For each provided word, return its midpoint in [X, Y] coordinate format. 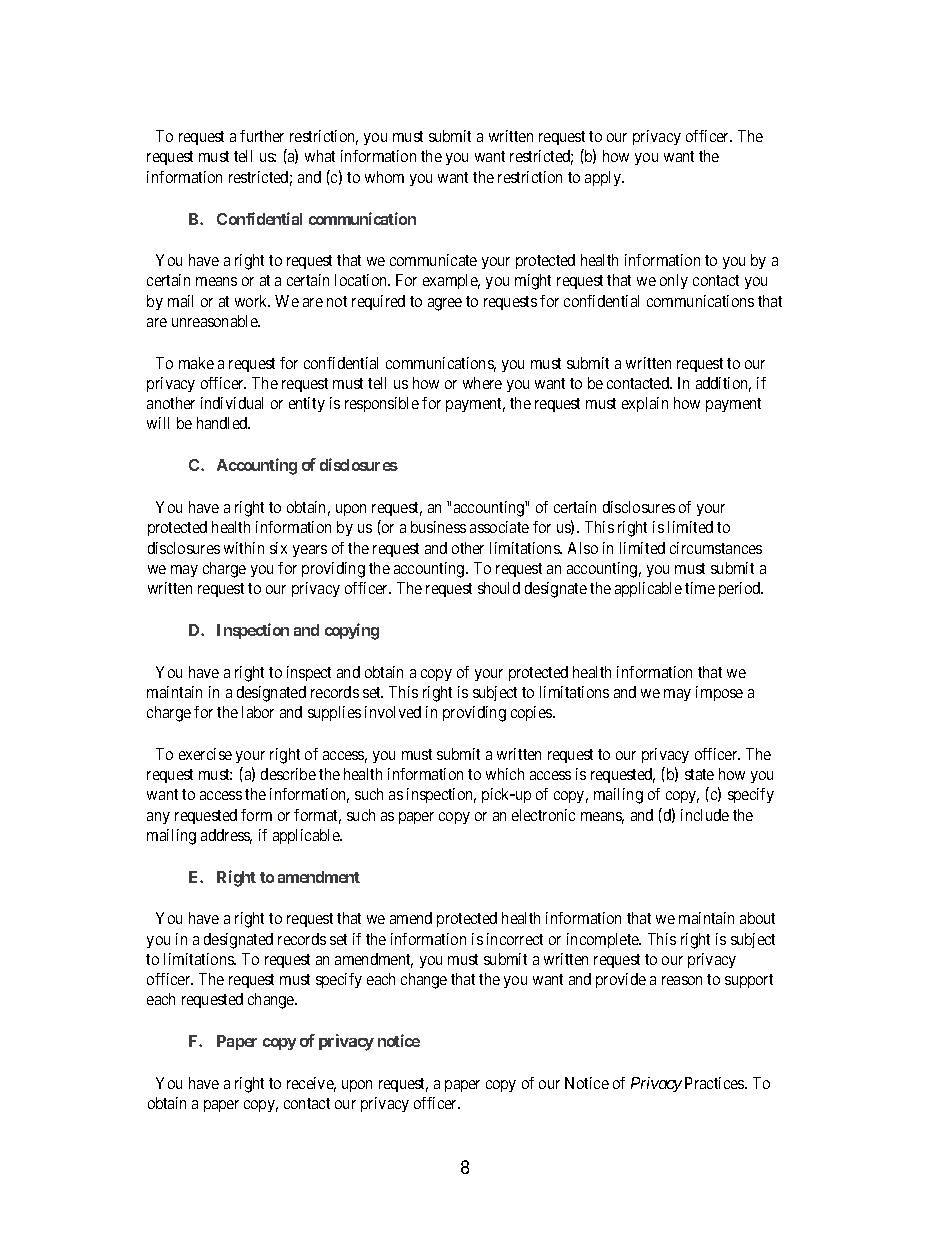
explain [645, 404]
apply [604, 178]
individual [232, 403]
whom [384, 177]
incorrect [515, 939]
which [505, 774]
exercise [205, 754]
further [262, 136]
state [699, 774]
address [226, 836]
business [438, 527]
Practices [715, 1083]
